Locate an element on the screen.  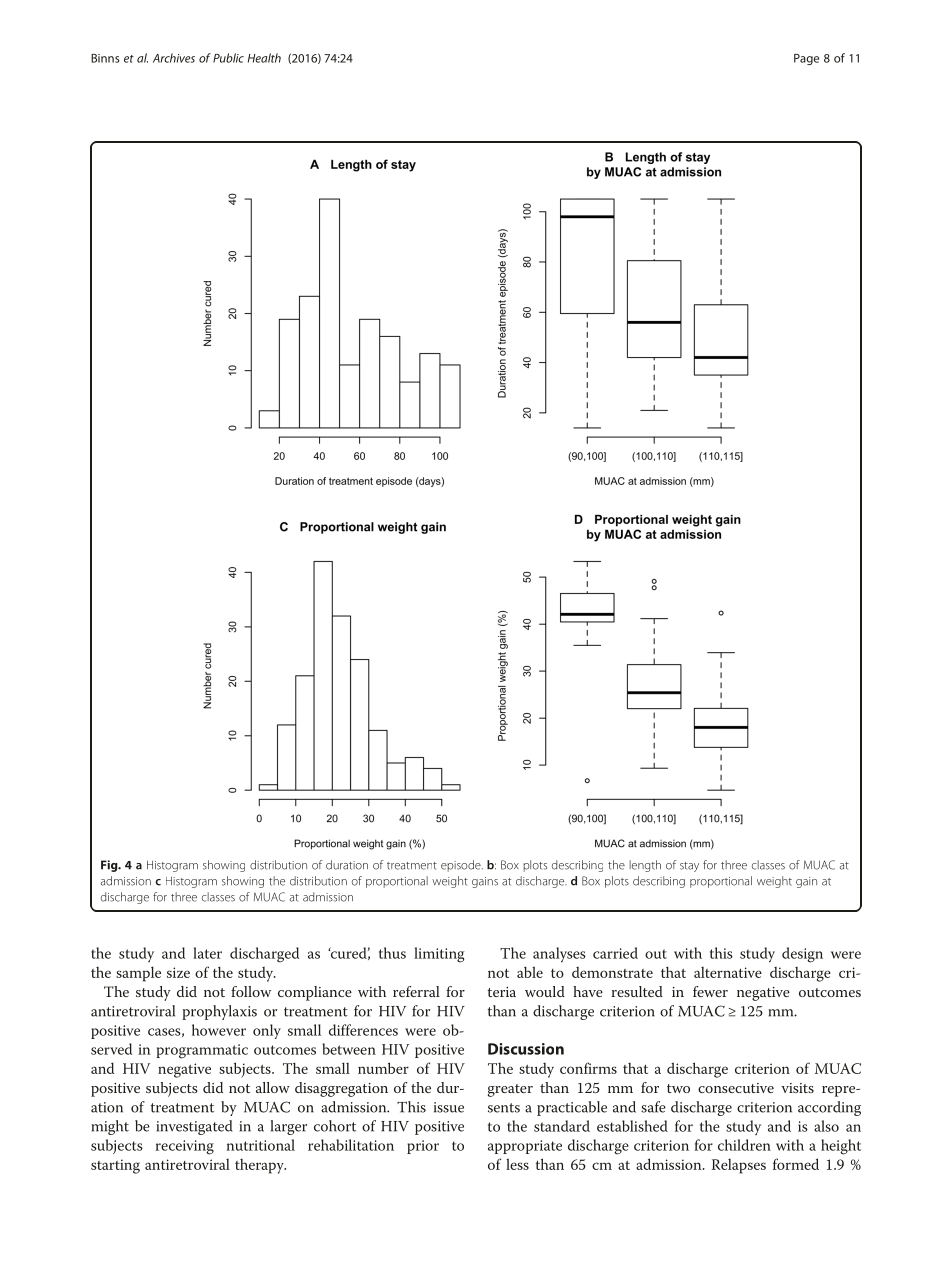
Public is located at coordinates (228, 58).
